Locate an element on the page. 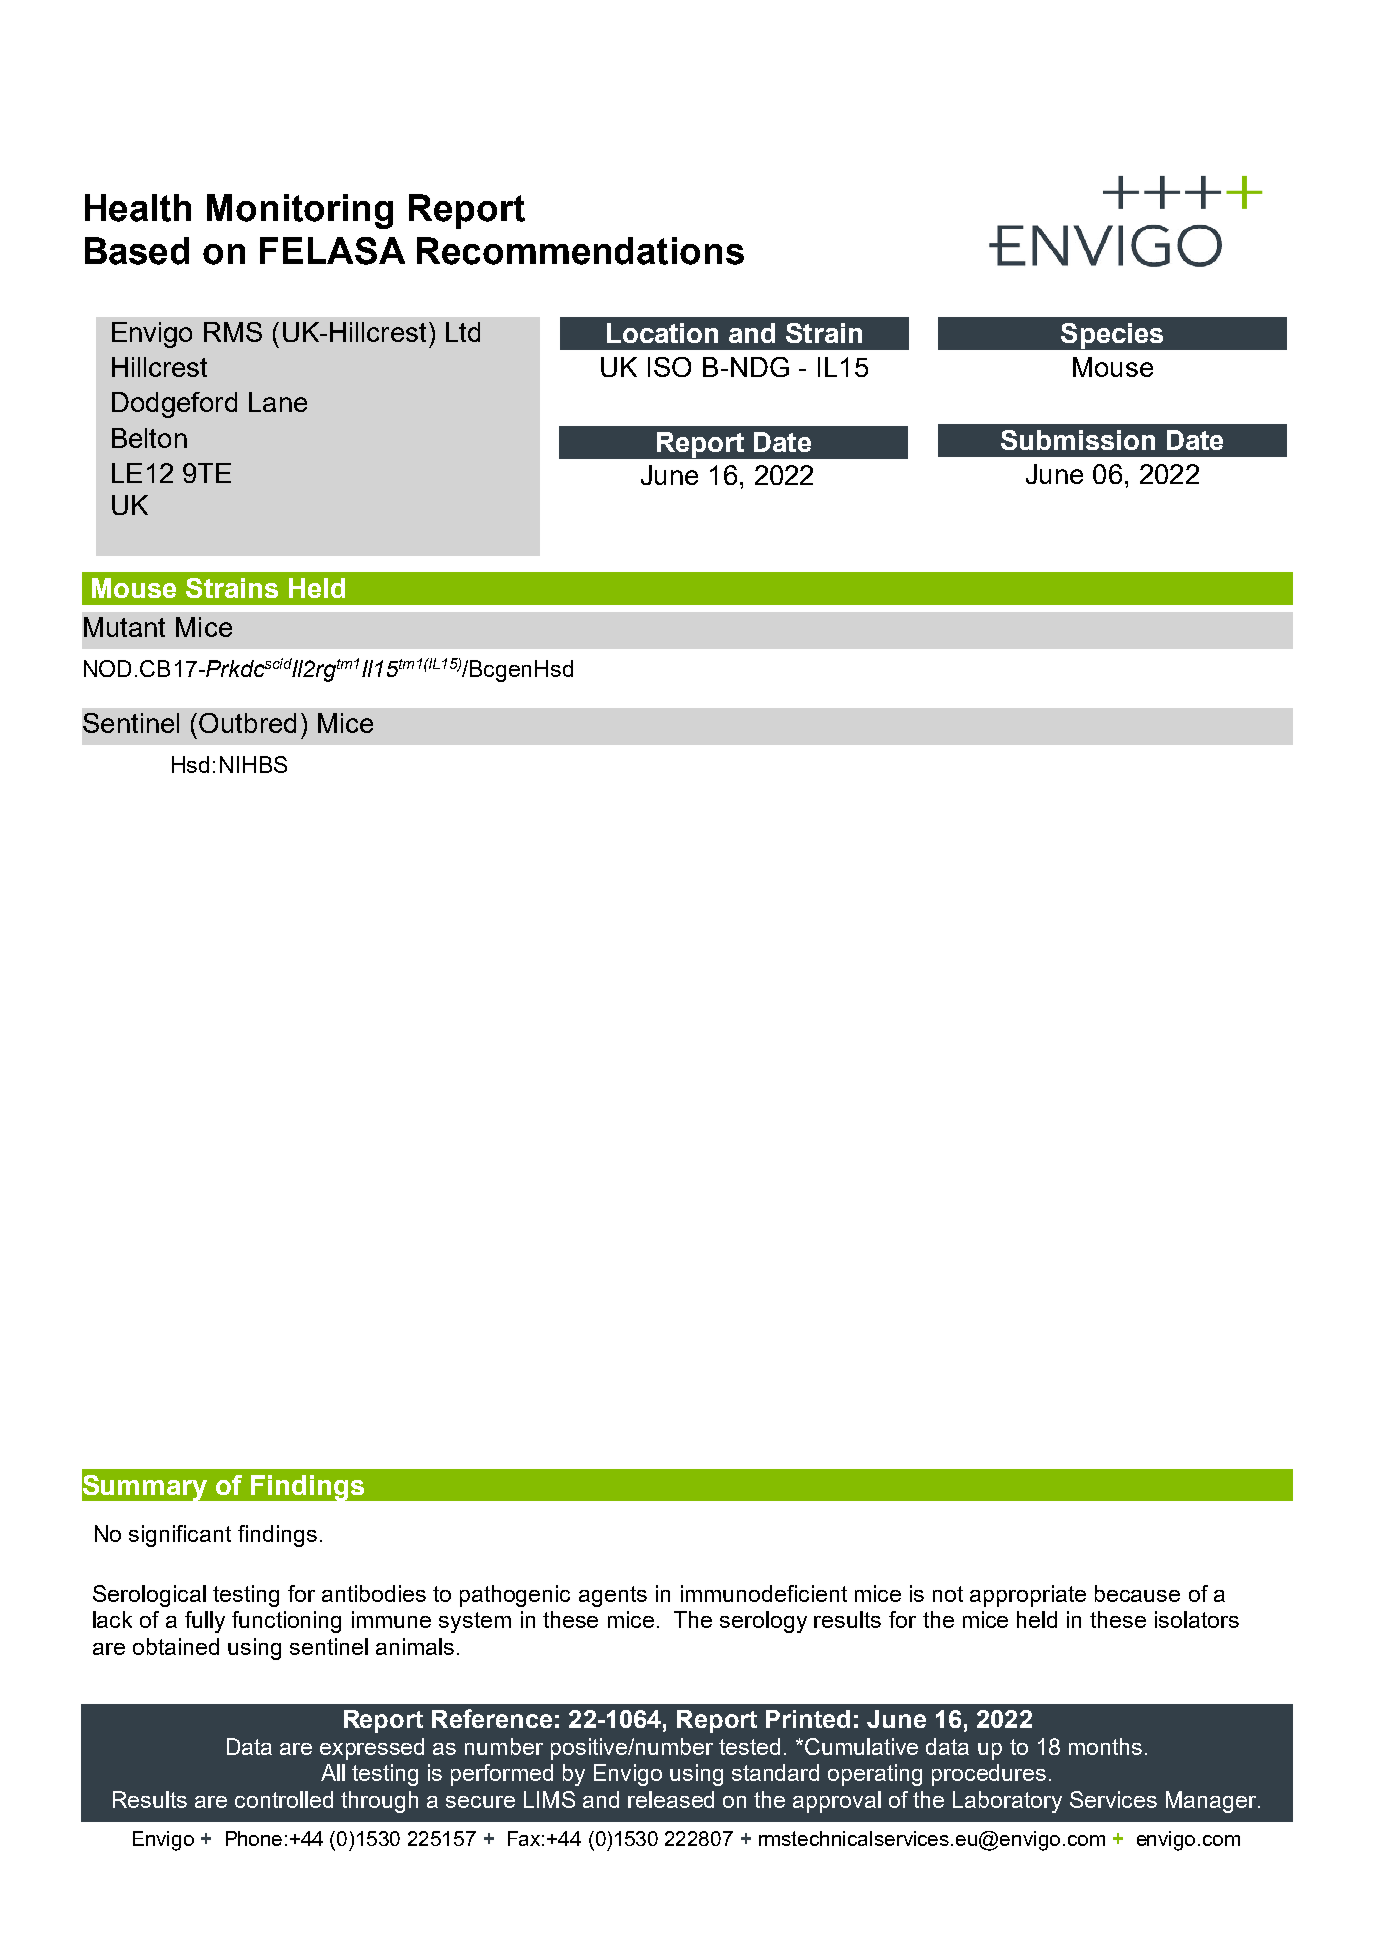 The width and height of the page is (1375, 1945). controlled is located at coordinates (284, 1799).
